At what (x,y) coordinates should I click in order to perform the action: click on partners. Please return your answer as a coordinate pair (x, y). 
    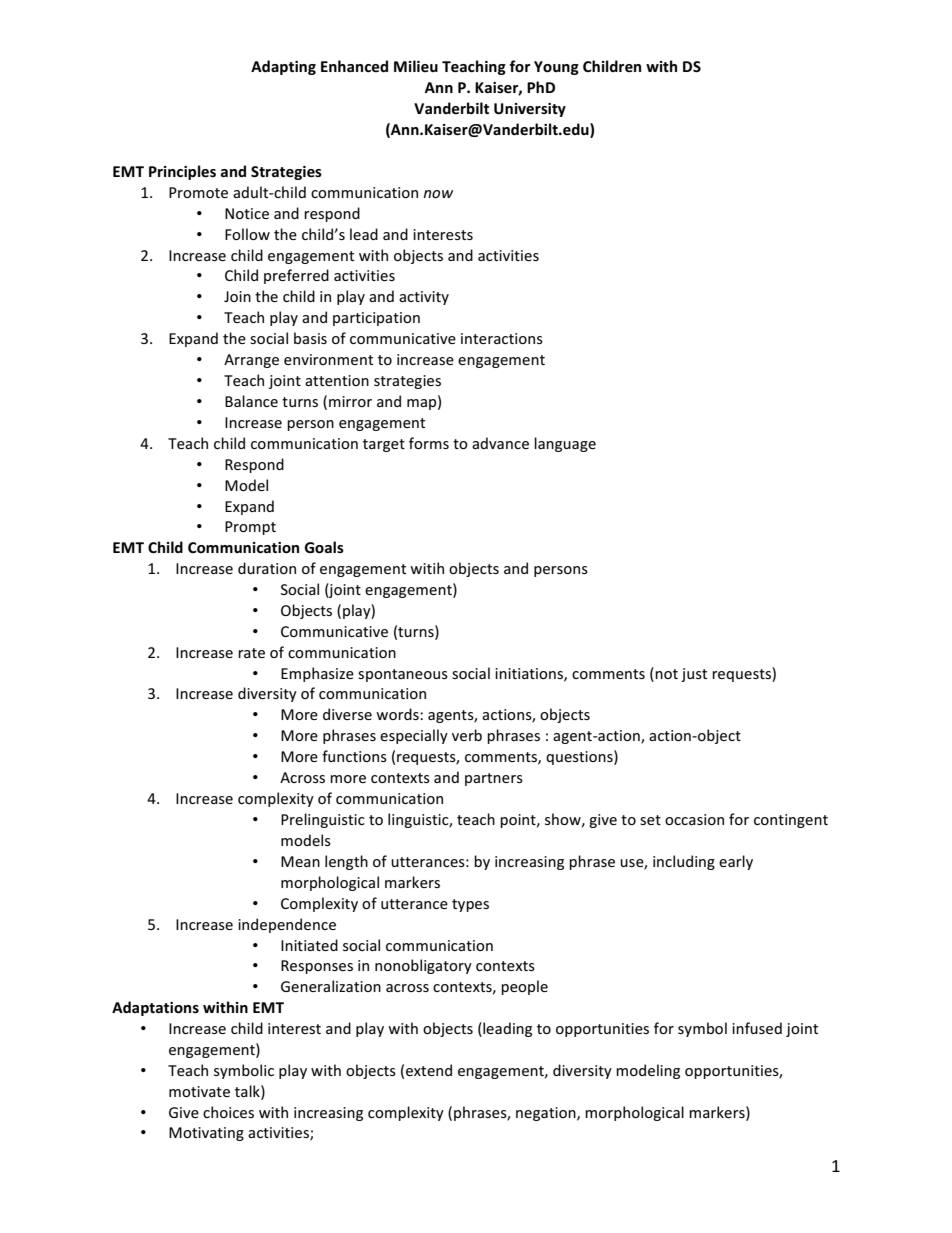
    Looking at the image, I should click on (494, 779).
